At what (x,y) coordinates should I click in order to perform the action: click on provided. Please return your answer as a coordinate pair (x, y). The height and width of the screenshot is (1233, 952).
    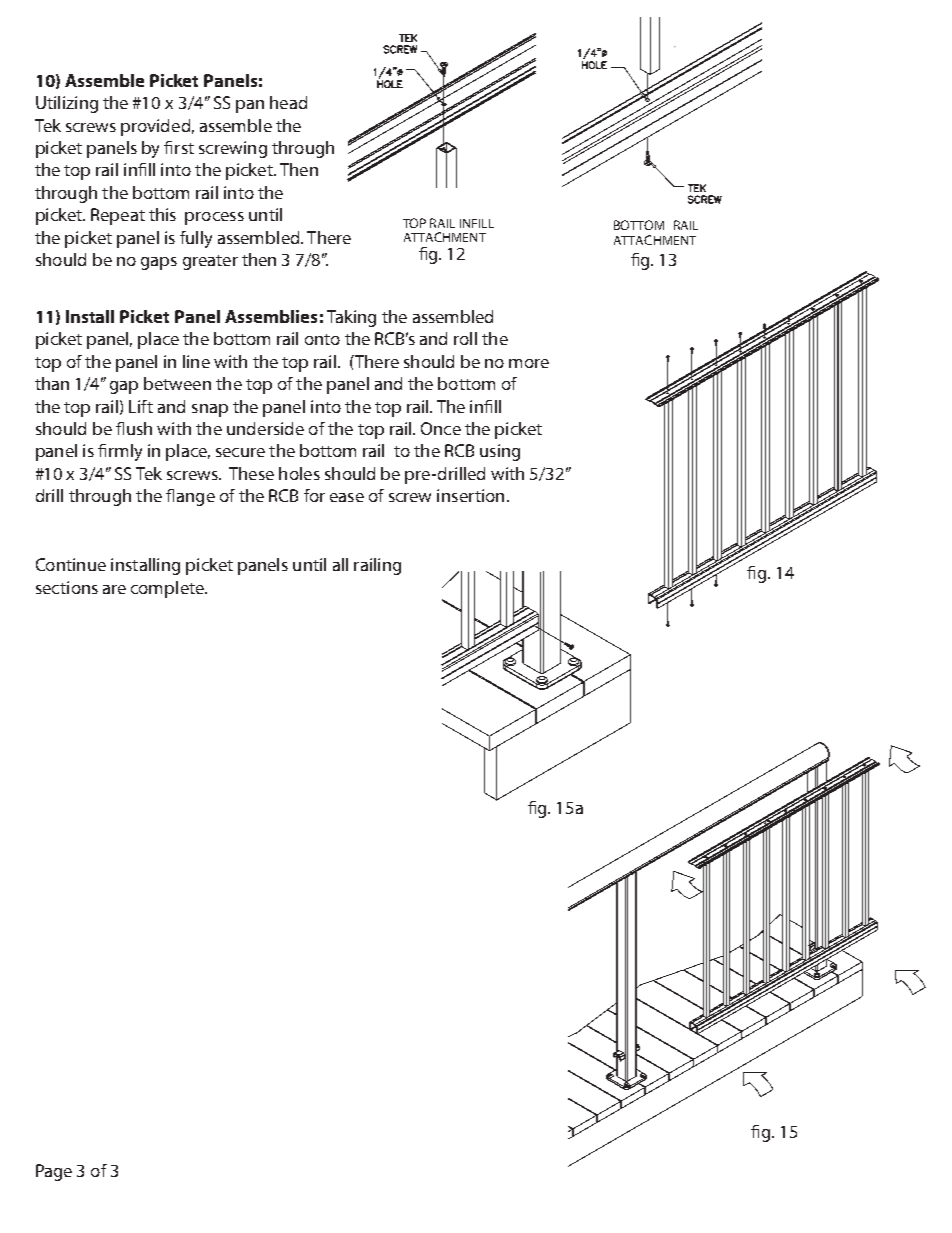
    Looking at the image, I should click on (155, 127).
